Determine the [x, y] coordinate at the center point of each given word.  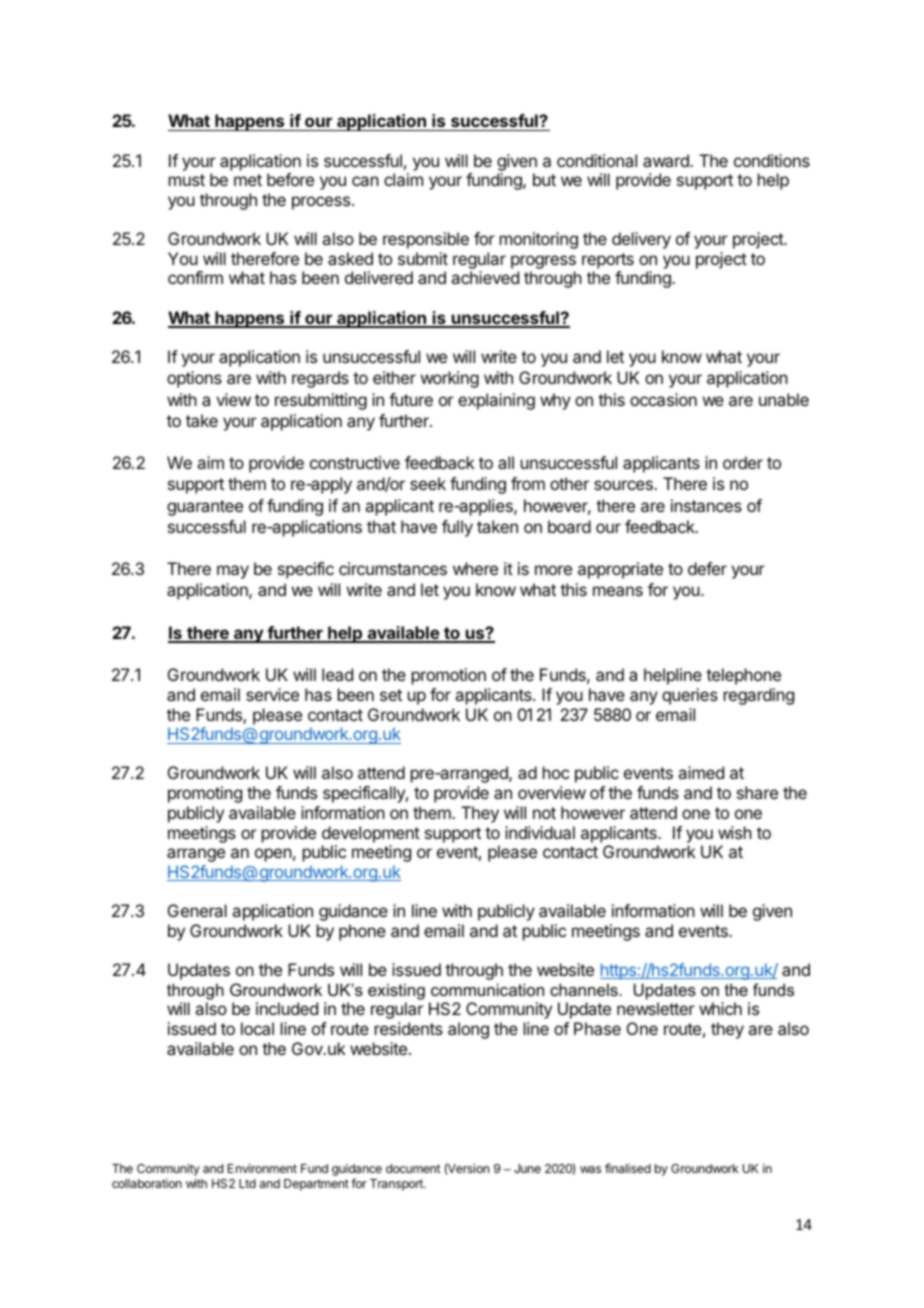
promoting [205, 794]
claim [403, 179]
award [667, 160]
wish [735, 832]
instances [706, 505]
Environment [262, 1168]
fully [457, 528]
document [413, 1168]
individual [540, 832]
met [248, 180]
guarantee [205, 508]
